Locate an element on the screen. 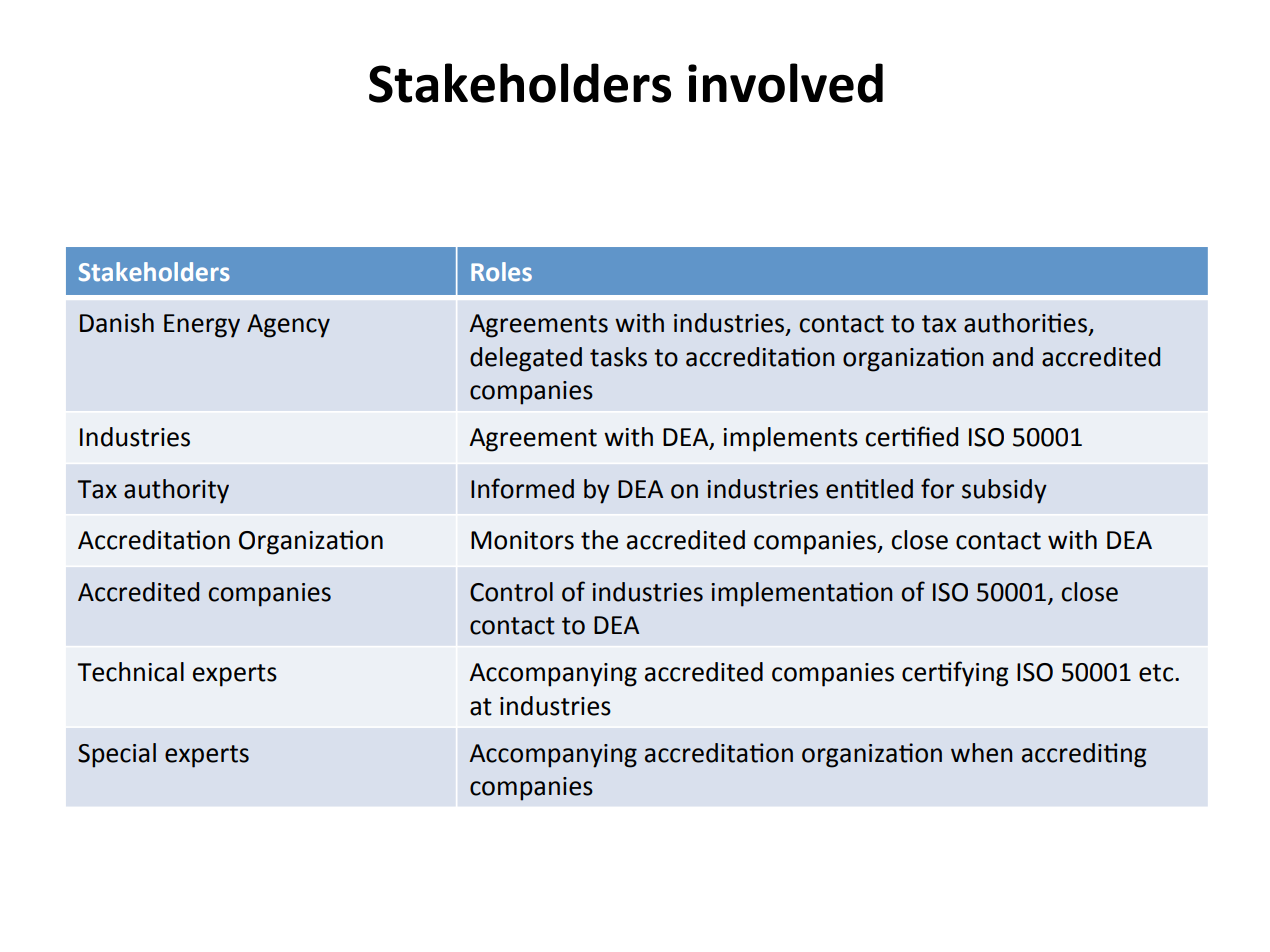  involved is located at coordinates (785, 83).
